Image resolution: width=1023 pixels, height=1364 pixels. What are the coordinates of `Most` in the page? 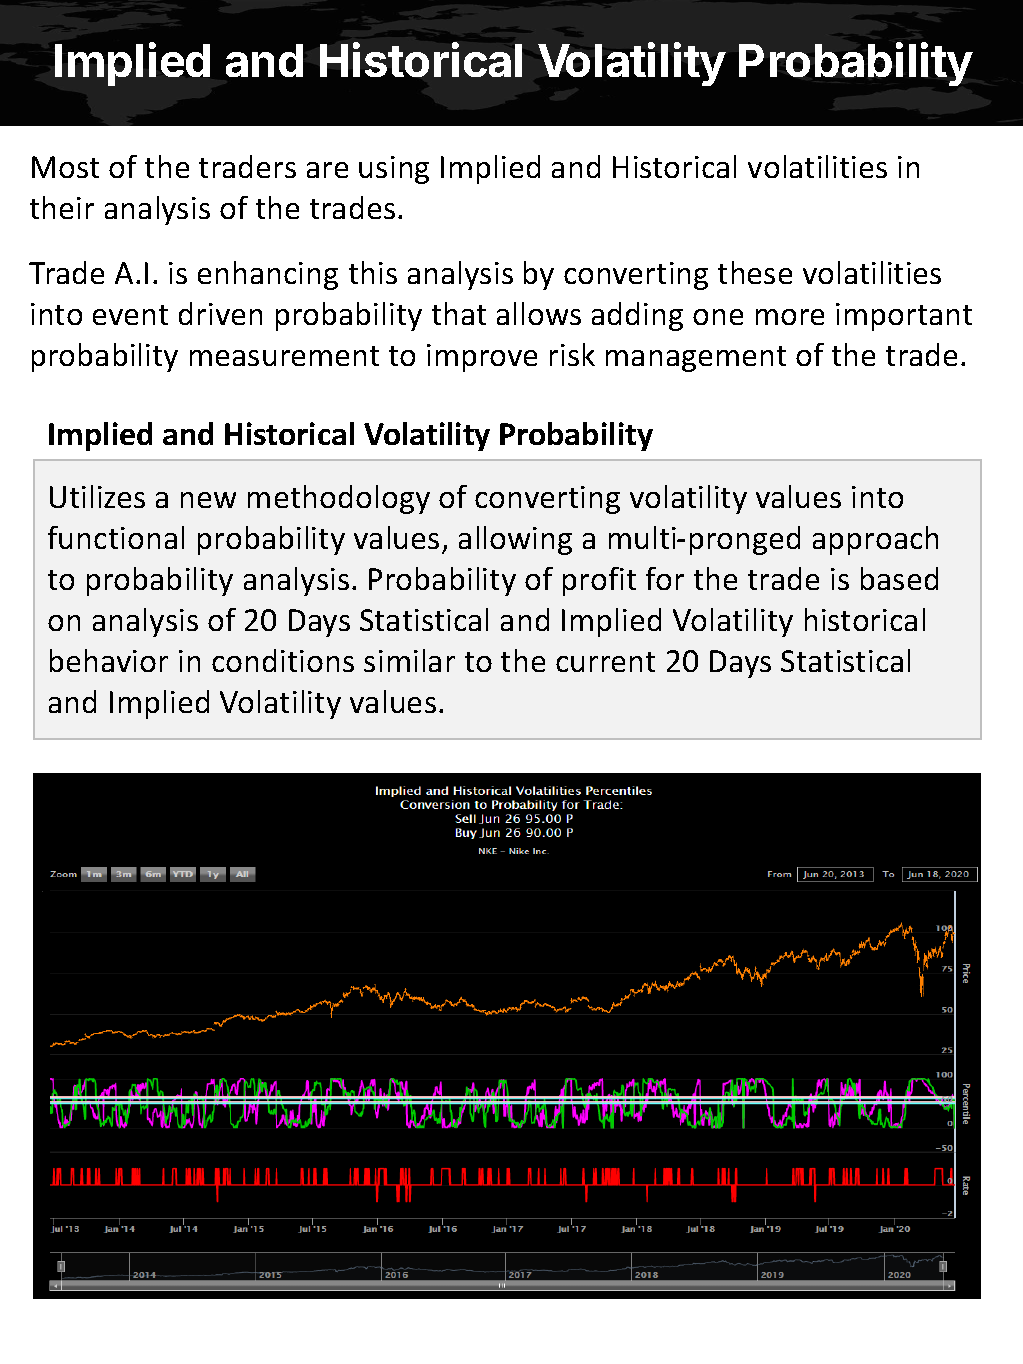 It's located at (65, 167).
